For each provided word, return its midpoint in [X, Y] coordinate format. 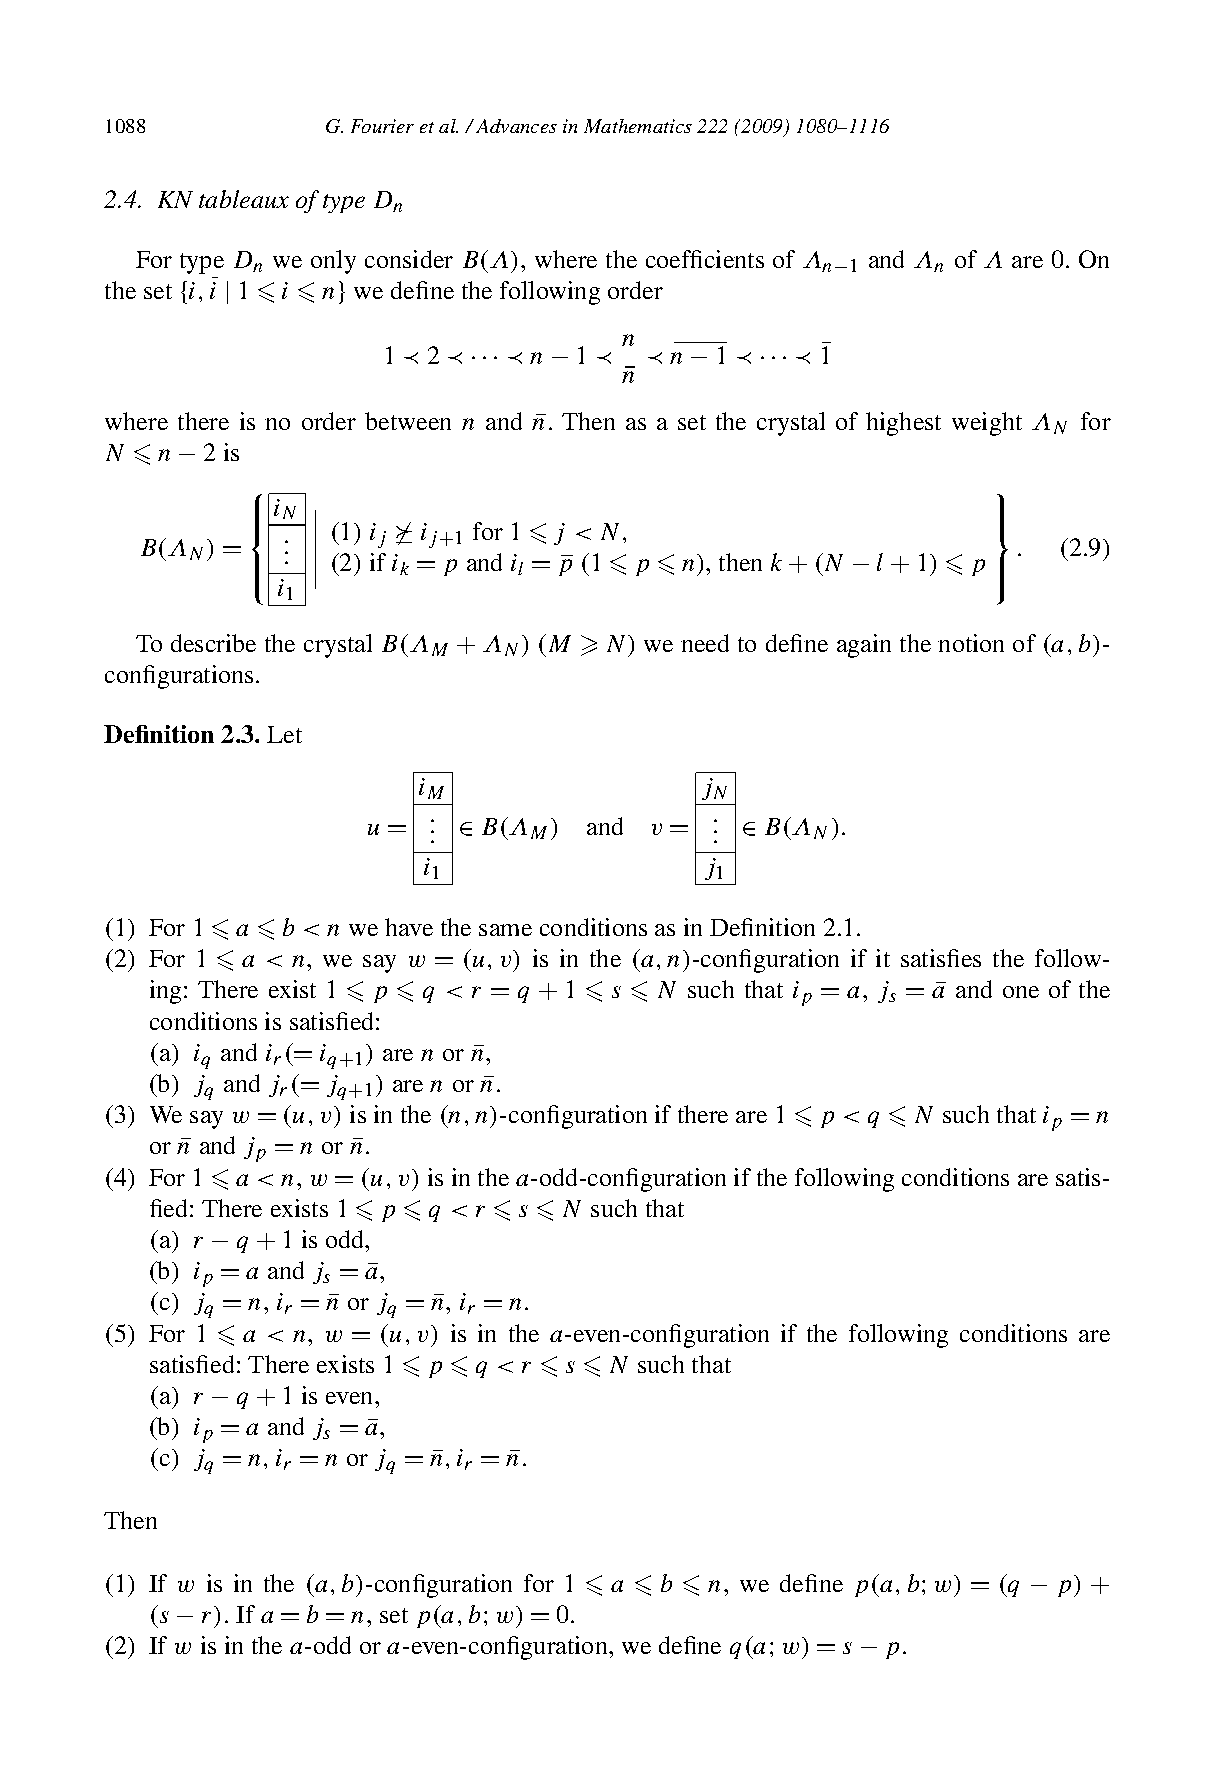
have [409, 927]
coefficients [705, 259]
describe [213, 643]
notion [971, 643]
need [705, 643]
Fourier [382, 126]
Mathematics [638, 126]
